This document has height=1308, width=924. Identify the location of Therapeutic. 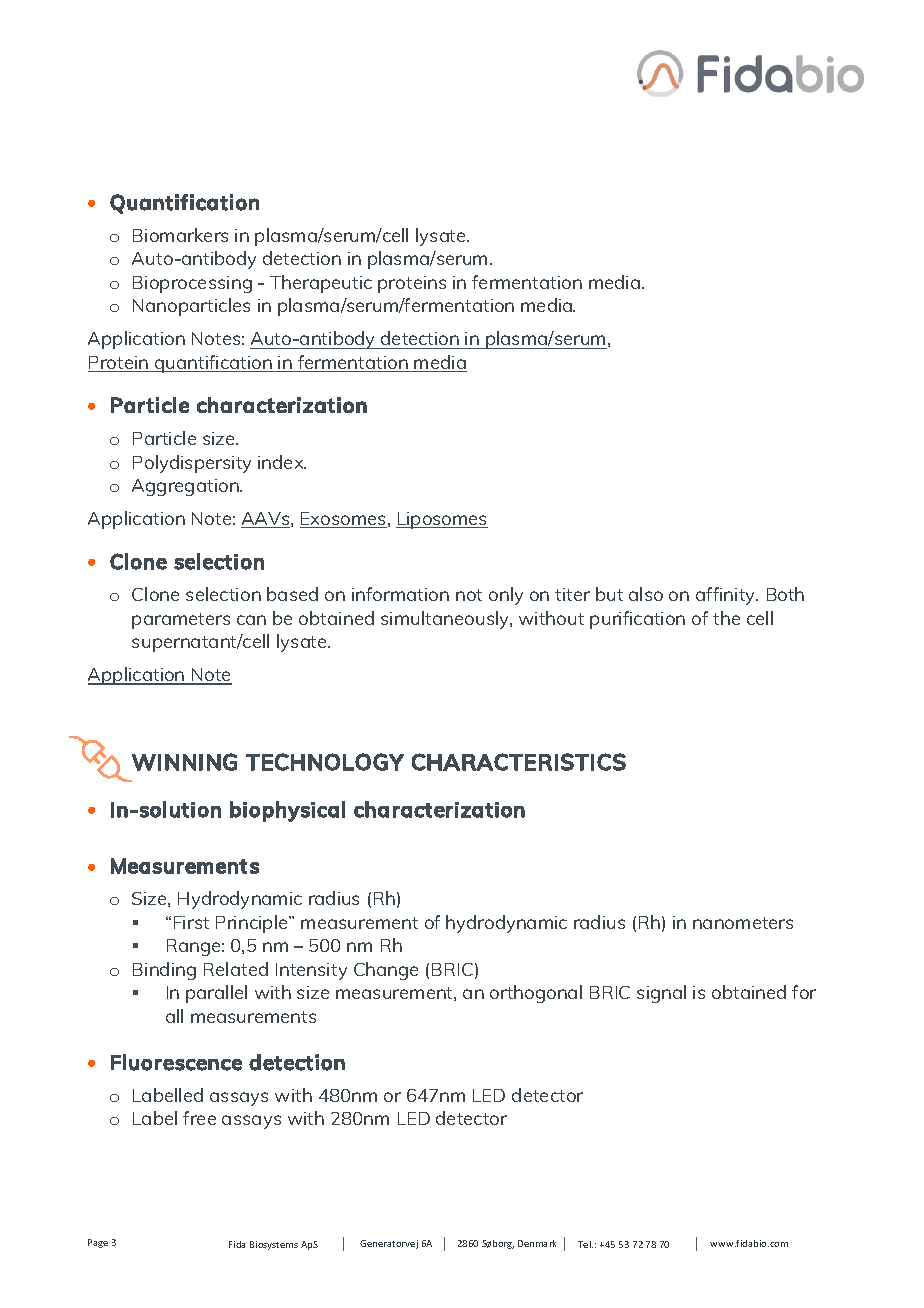
(321, 284).
